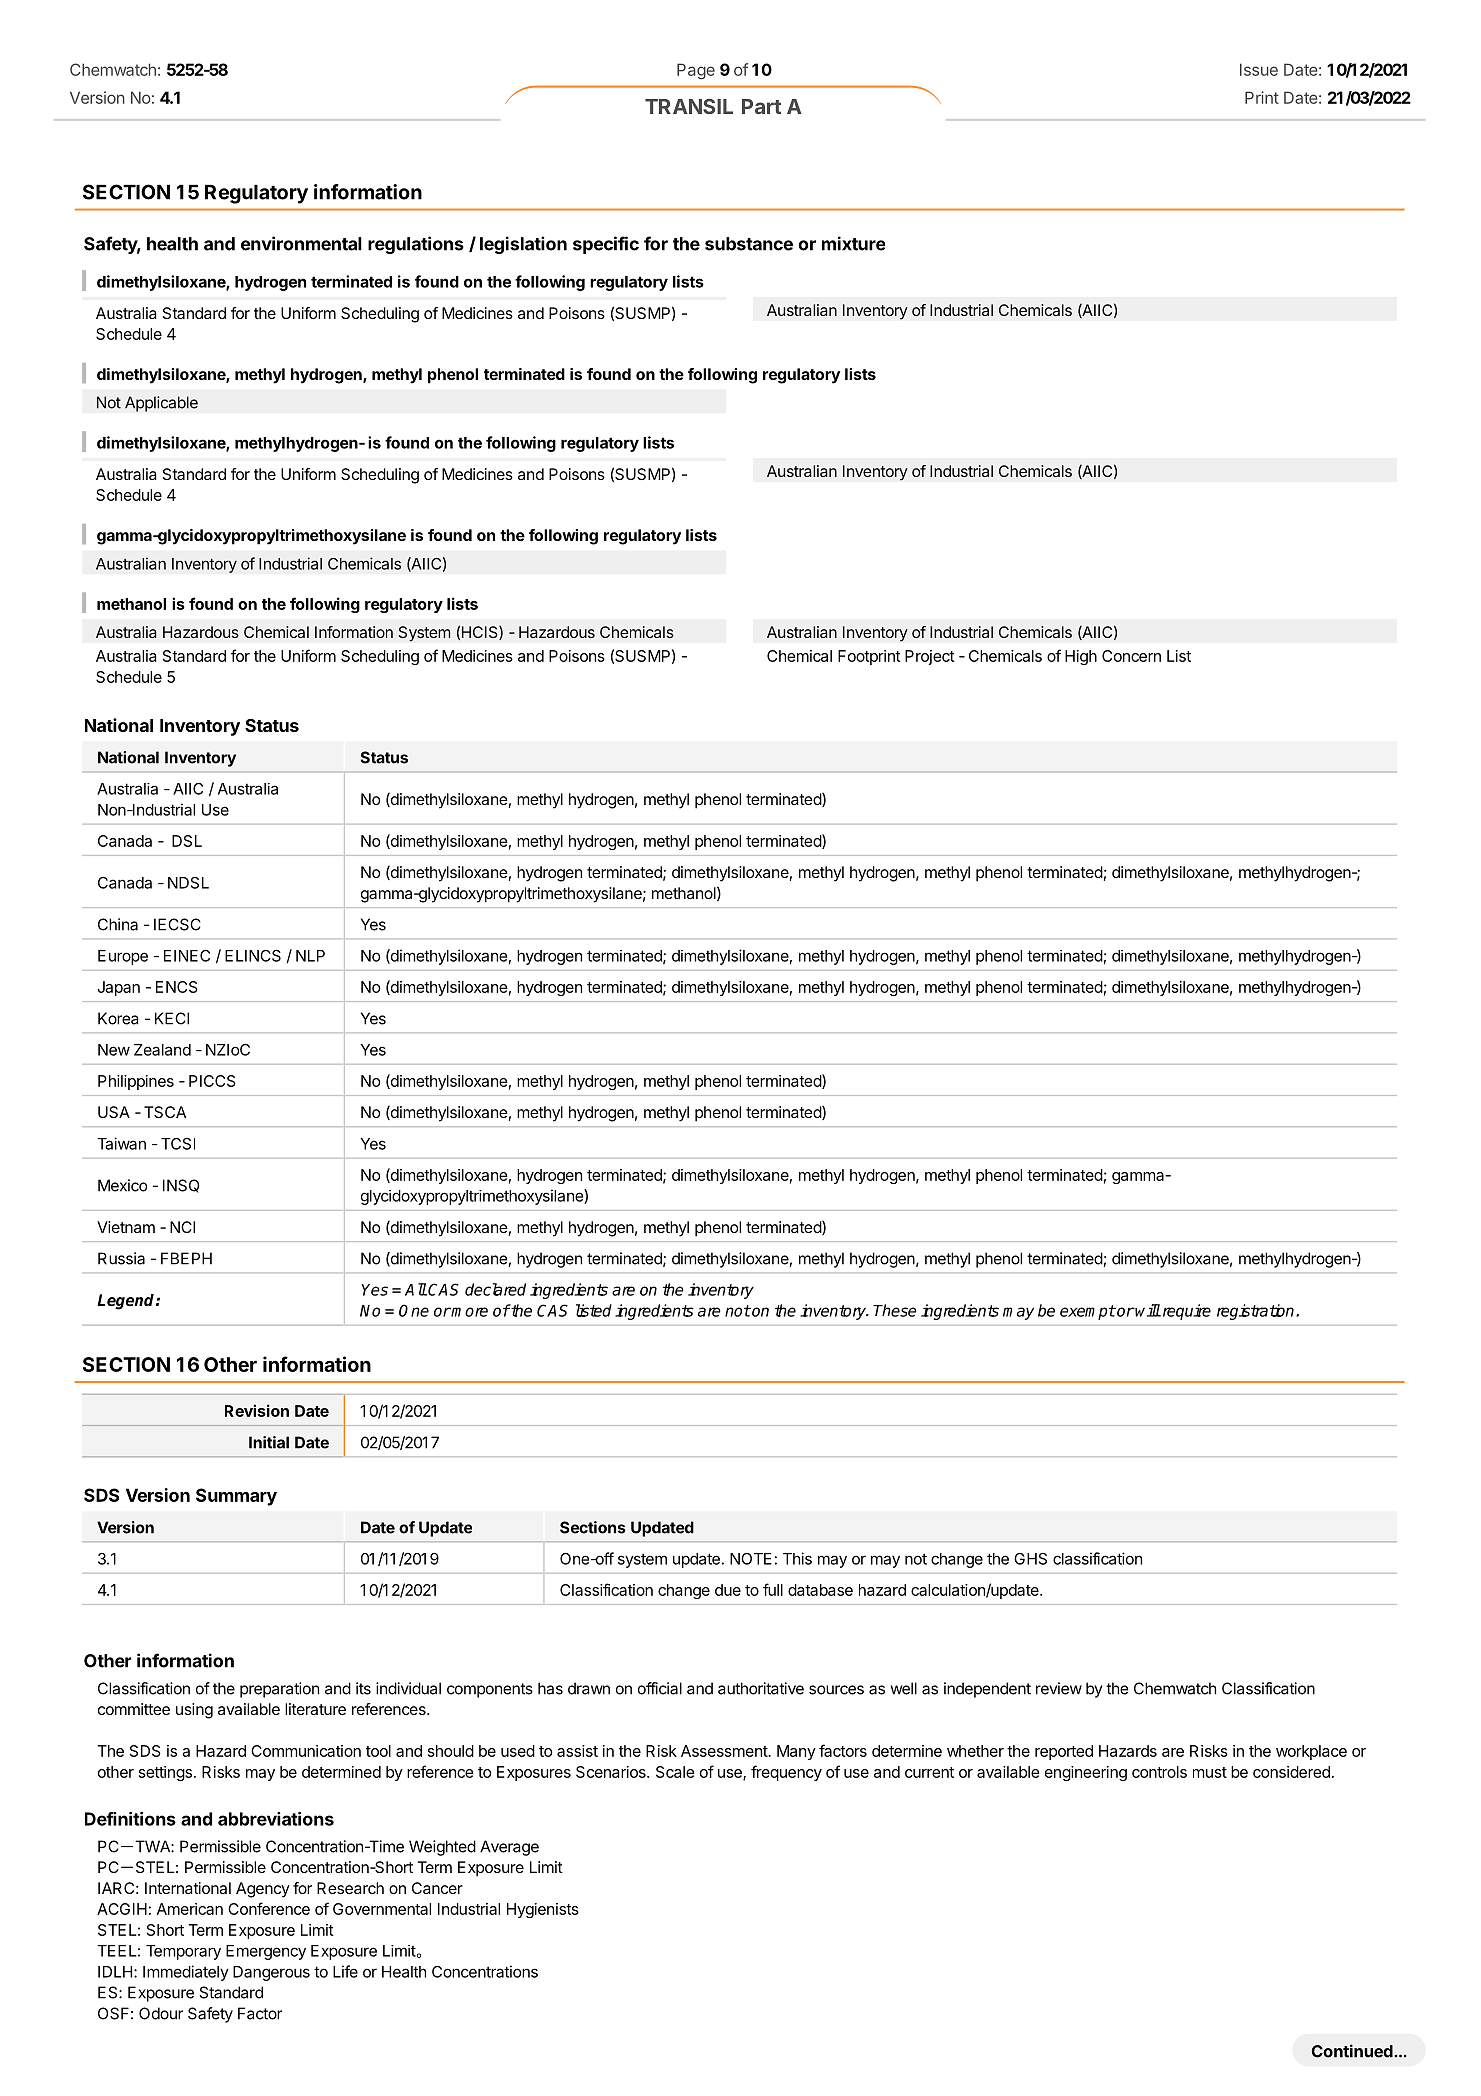 Image resolution: width=1481 pixels, height=2096 pixels. What do you see at coordinates (271, 1973) in the document?
I see `Dangerous` at bounding box center [271, 1973].
